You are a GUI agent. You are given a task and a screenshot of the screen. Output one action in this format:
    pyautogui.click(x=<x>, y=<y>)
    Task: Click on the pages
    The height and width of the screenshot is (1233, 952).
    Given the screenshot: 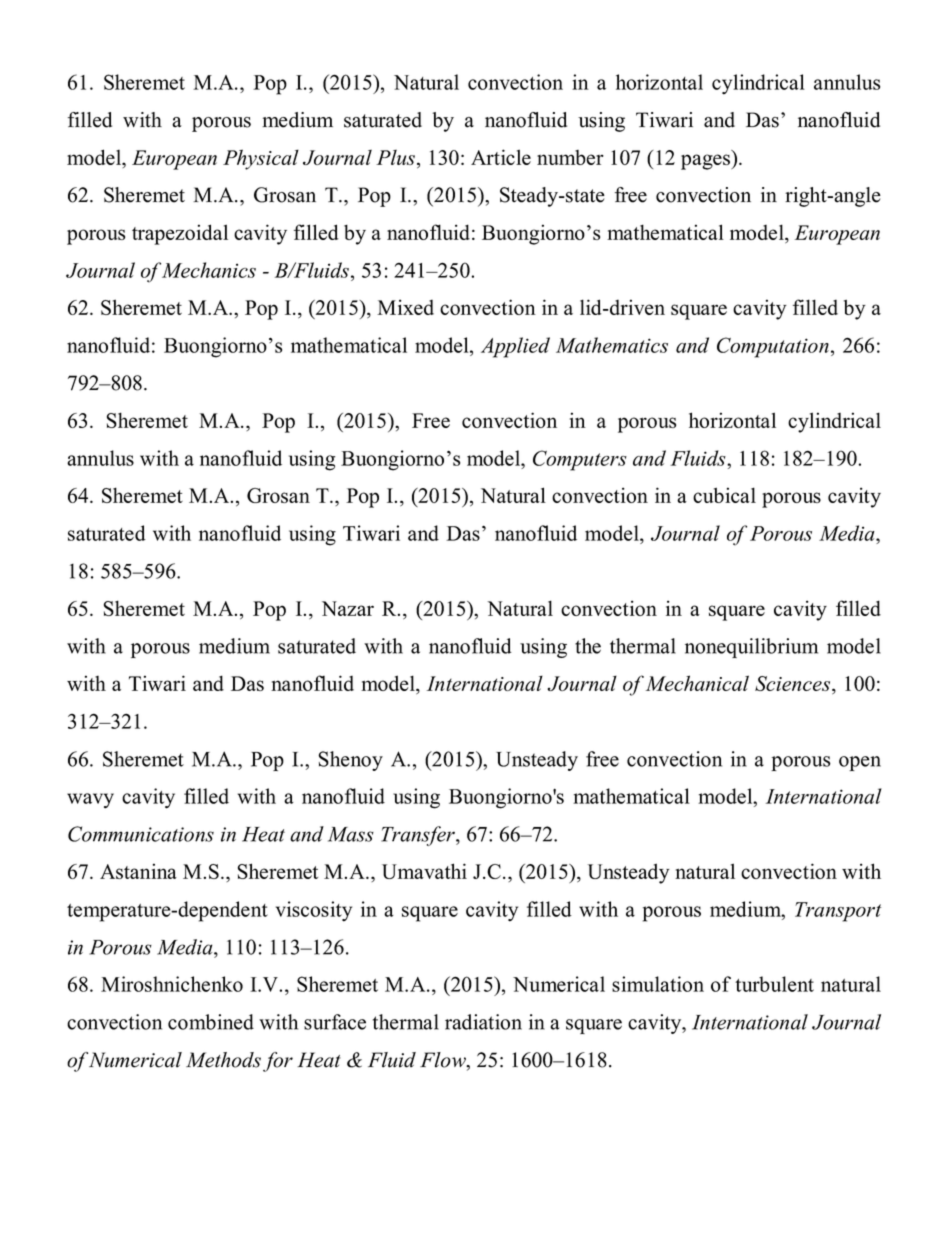 What is the action you would take?
    pyautogui.click(x=706, y=162)
